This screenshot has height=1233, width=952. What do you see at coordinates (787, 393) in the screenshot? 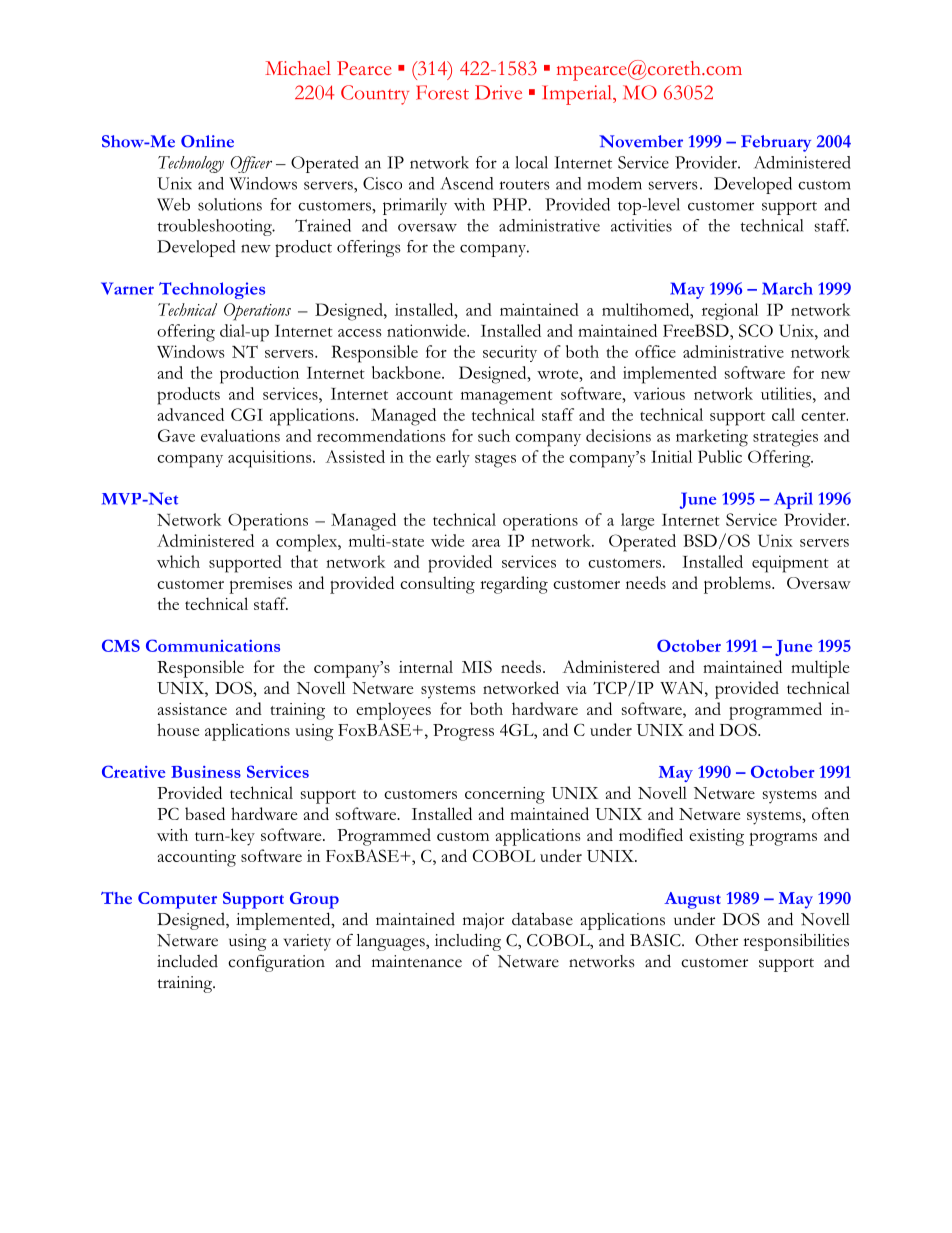
I see `utilities` at bounding box center [787, 393].
